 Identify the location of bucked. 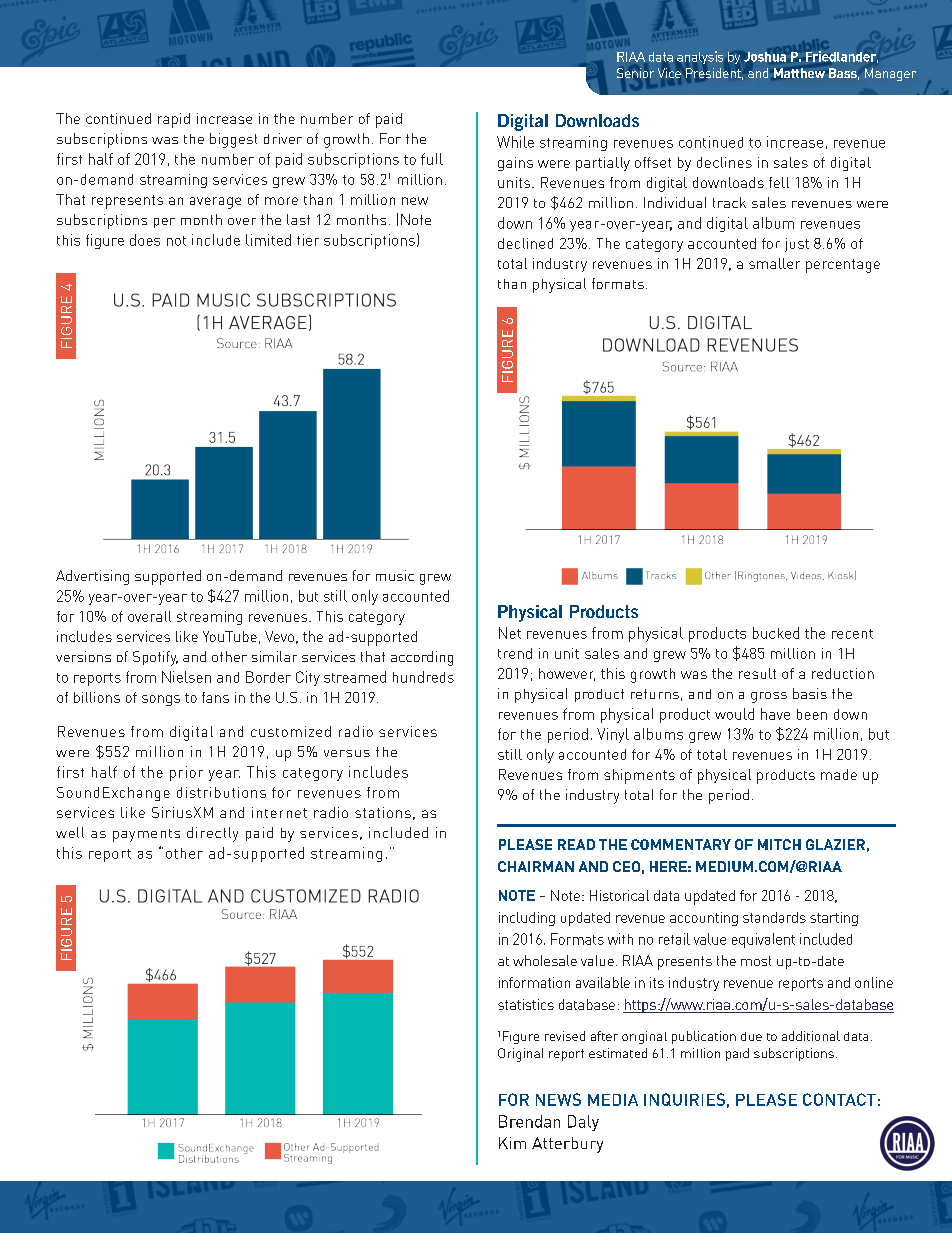
(776, 633).
